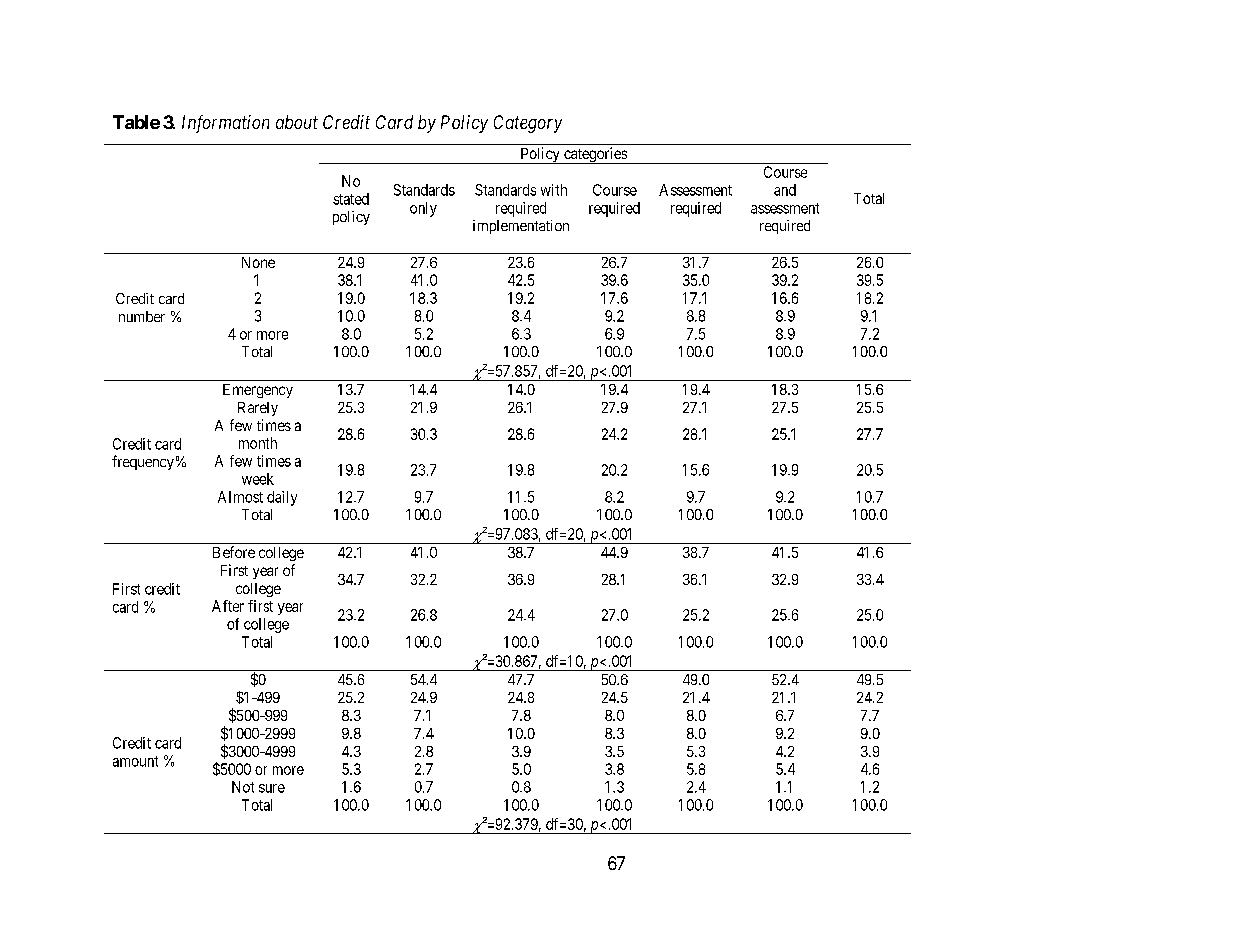 The image size is (1233, 952). Describe the element at coordinates (272, 788) in the image. I see `sure` at that location.
